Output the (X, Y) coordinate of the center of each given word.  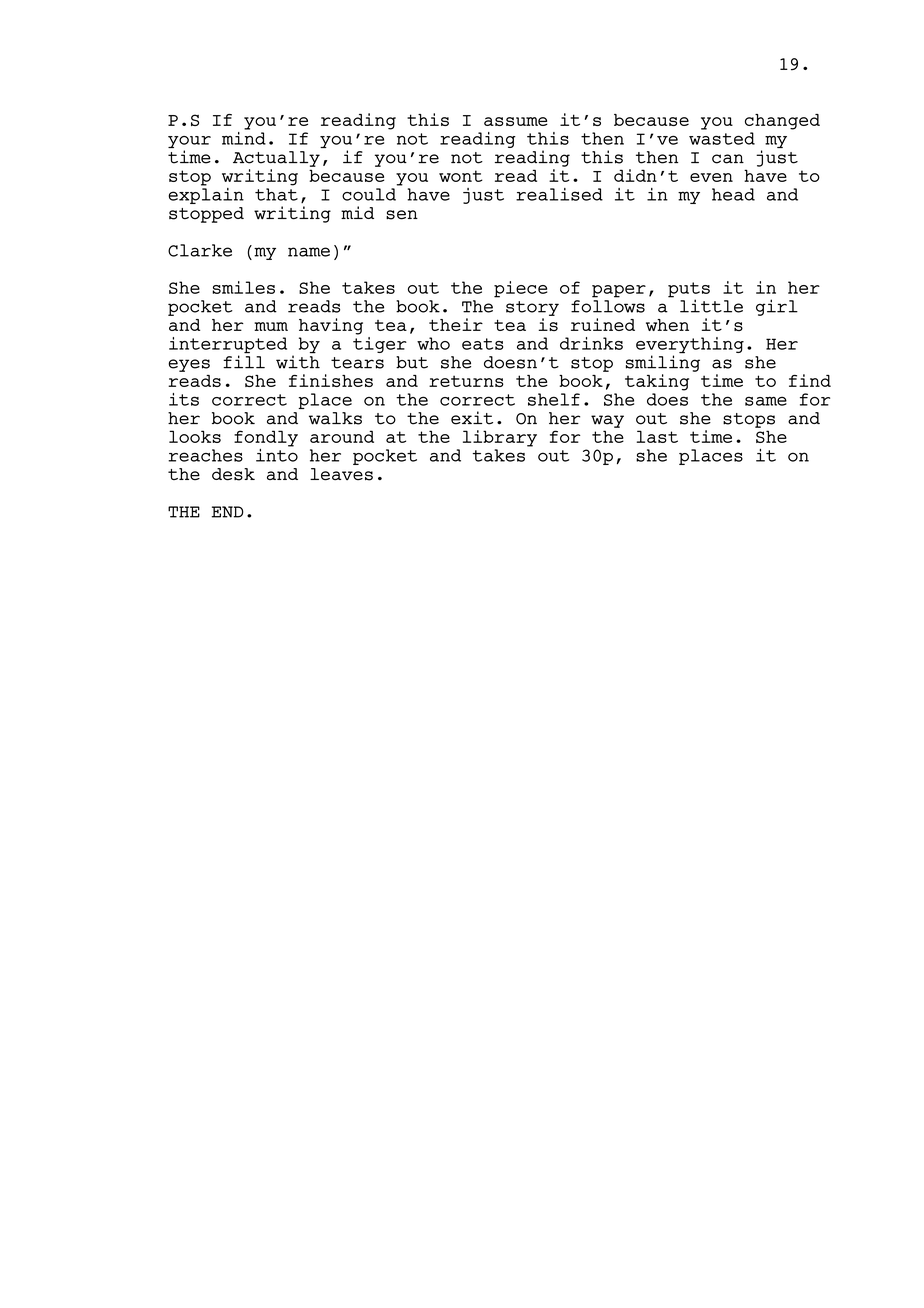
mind (244, 137)
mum (271, 326)
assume (516, 121)
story (532, 308)
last (657, 436)
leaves (341, 474)
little (711, 306)
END (227, 512)
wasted (722, 138)
